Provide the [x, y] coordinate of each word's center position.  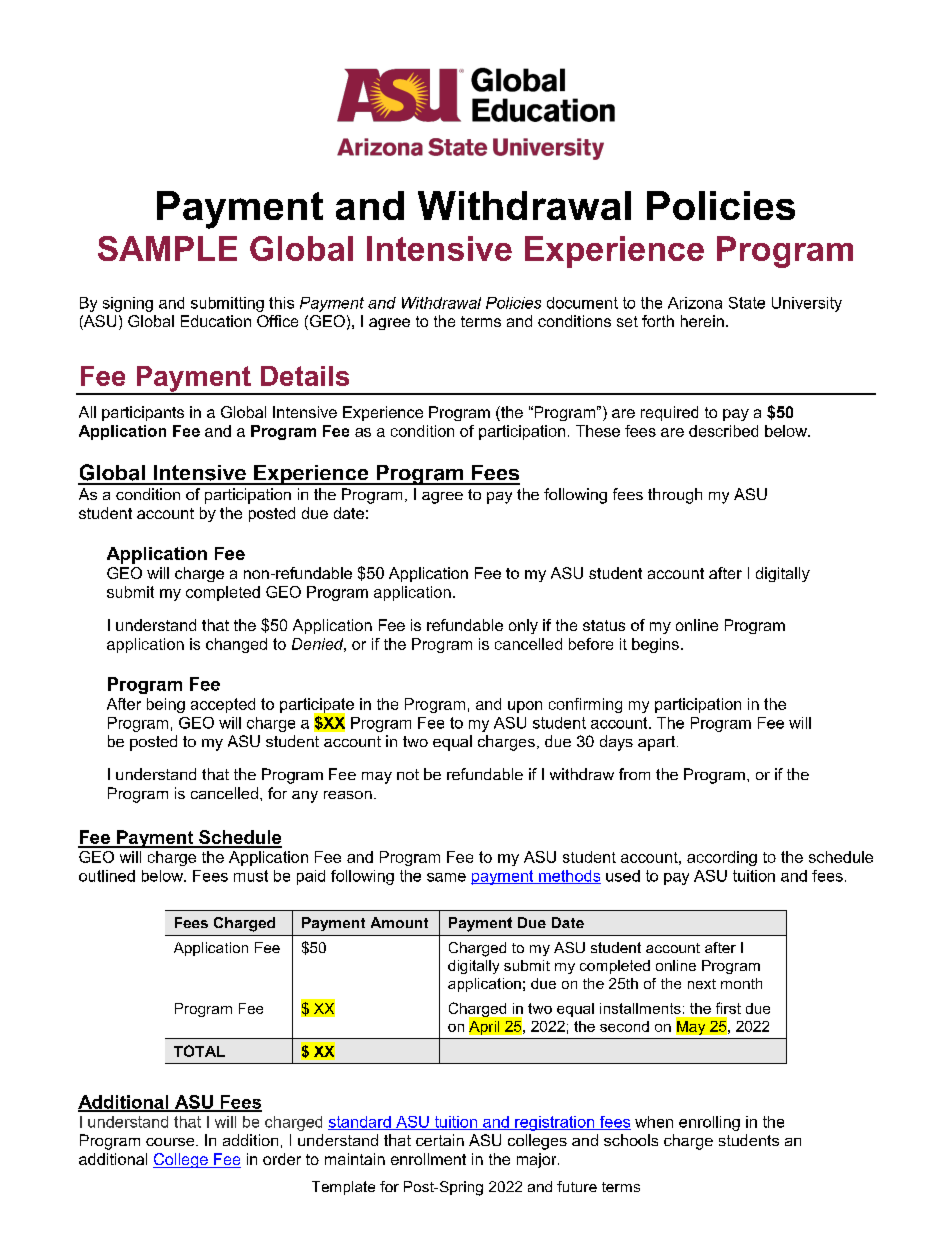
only [523, 626]
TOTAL [199, 1051]
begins [655, 645]
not [408, 774]
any [305, 797]
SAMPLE [167, 248]
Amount [399, 922]
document [582, 303]
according [722, 858]
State [747, 303]
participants [143, 413]
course [171, 1142]
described [723, 431]
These [598, 431]
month [741, 983]
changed [236, 645]
